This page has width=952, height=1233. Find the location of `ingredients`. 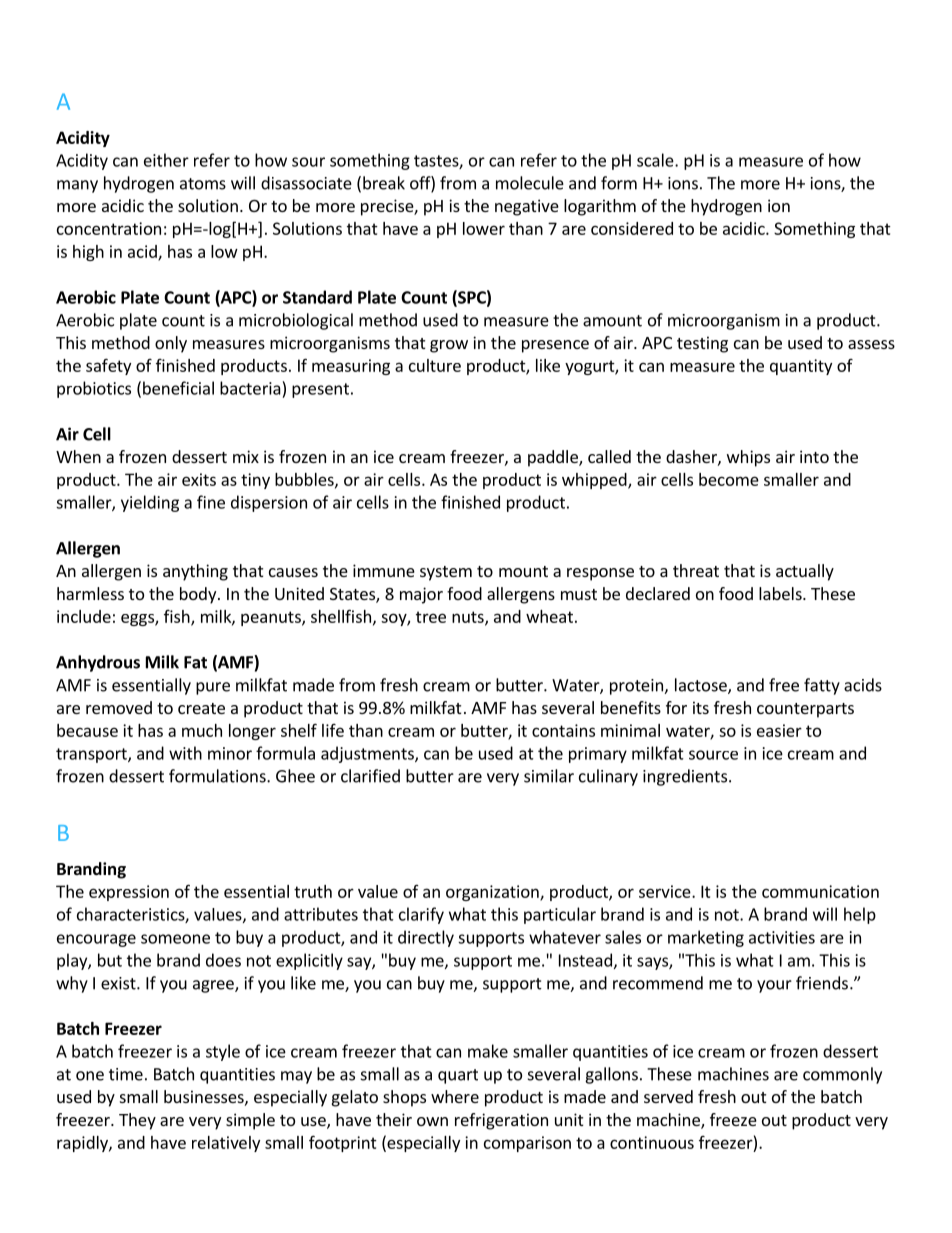

ingredients is located at coordinates (685, 777).
